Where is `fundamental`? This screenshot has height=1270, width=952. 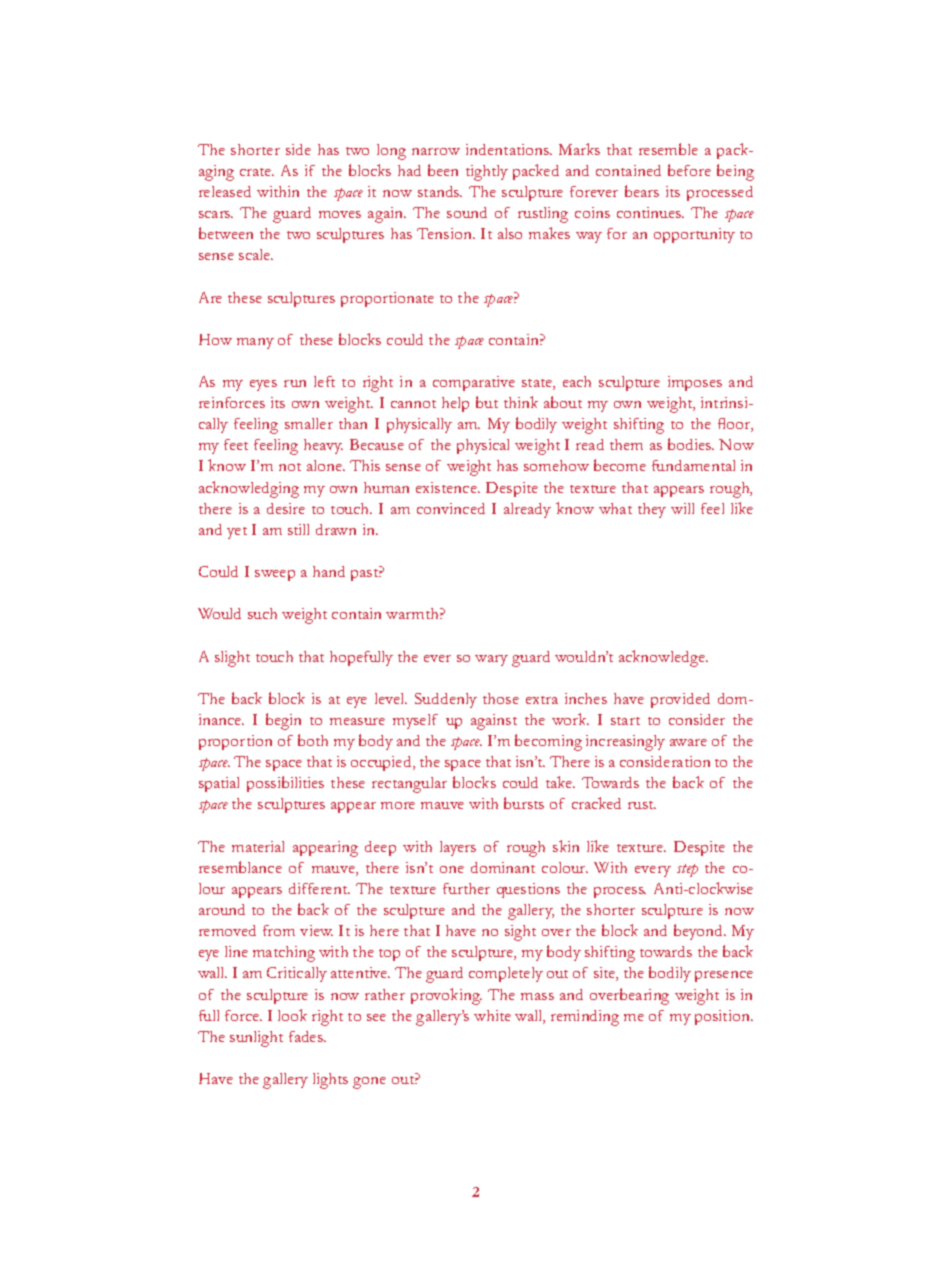 fundamental is located at coordinates (693, 465).
